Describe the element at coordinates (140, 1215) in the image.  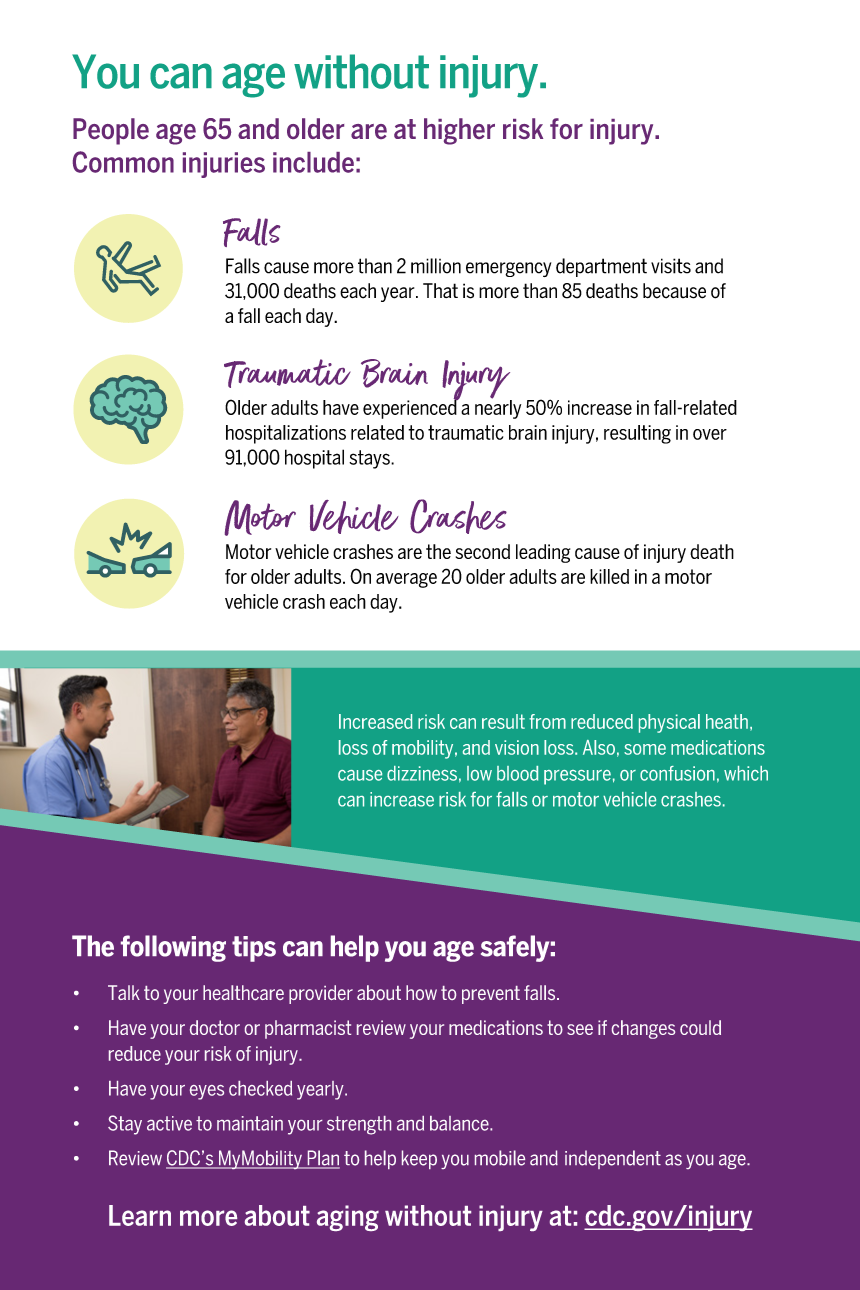
I see `Learn` at that location.
